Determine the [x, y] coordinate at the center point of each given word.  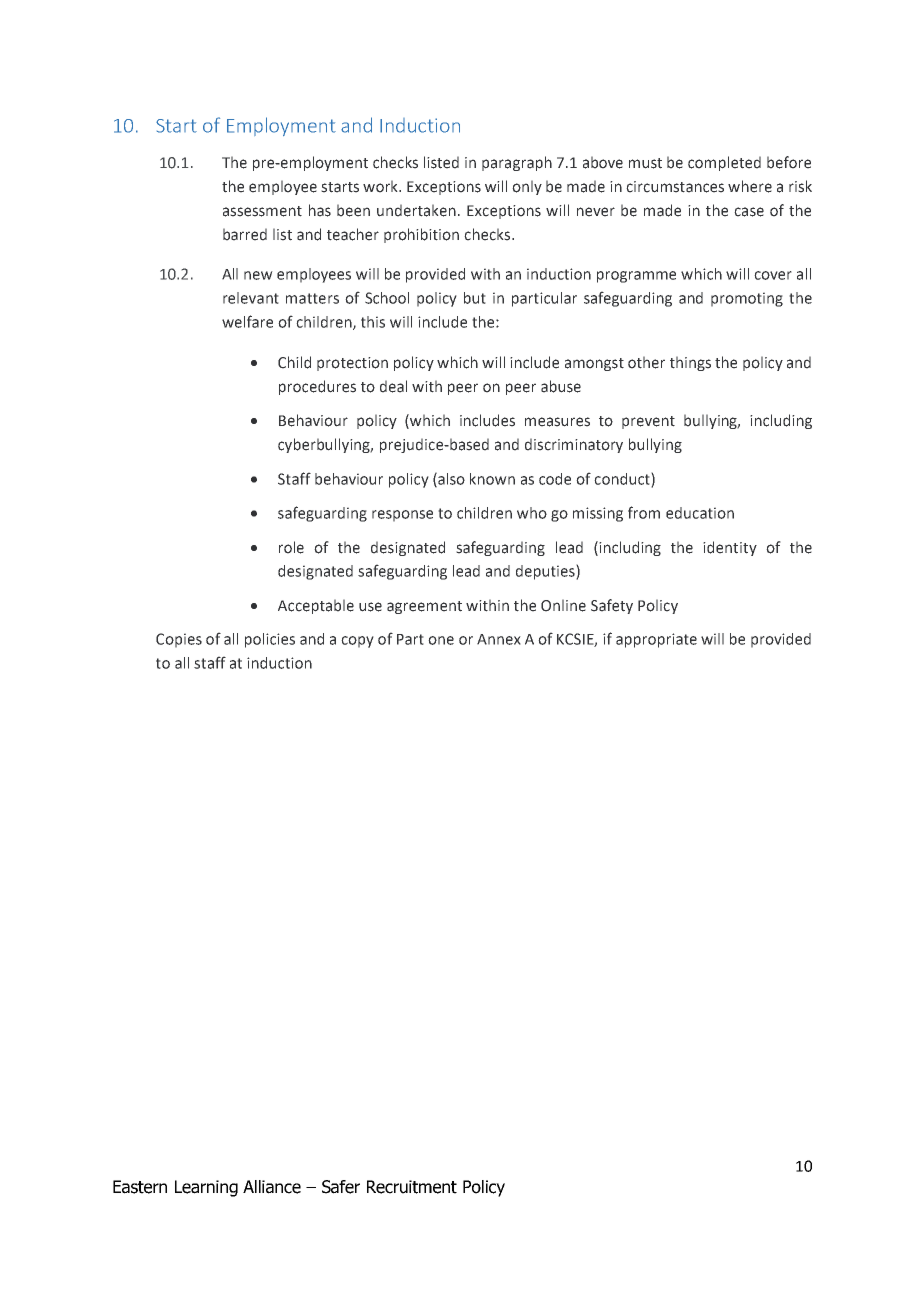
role [291, 547]
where [750, 186]
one [441, 640]
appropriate [656, 640]
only [527, 187]
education [700, 513]
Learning [206, 1188]
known [492, 479]
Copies [179, 640]
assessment [262, 211]
